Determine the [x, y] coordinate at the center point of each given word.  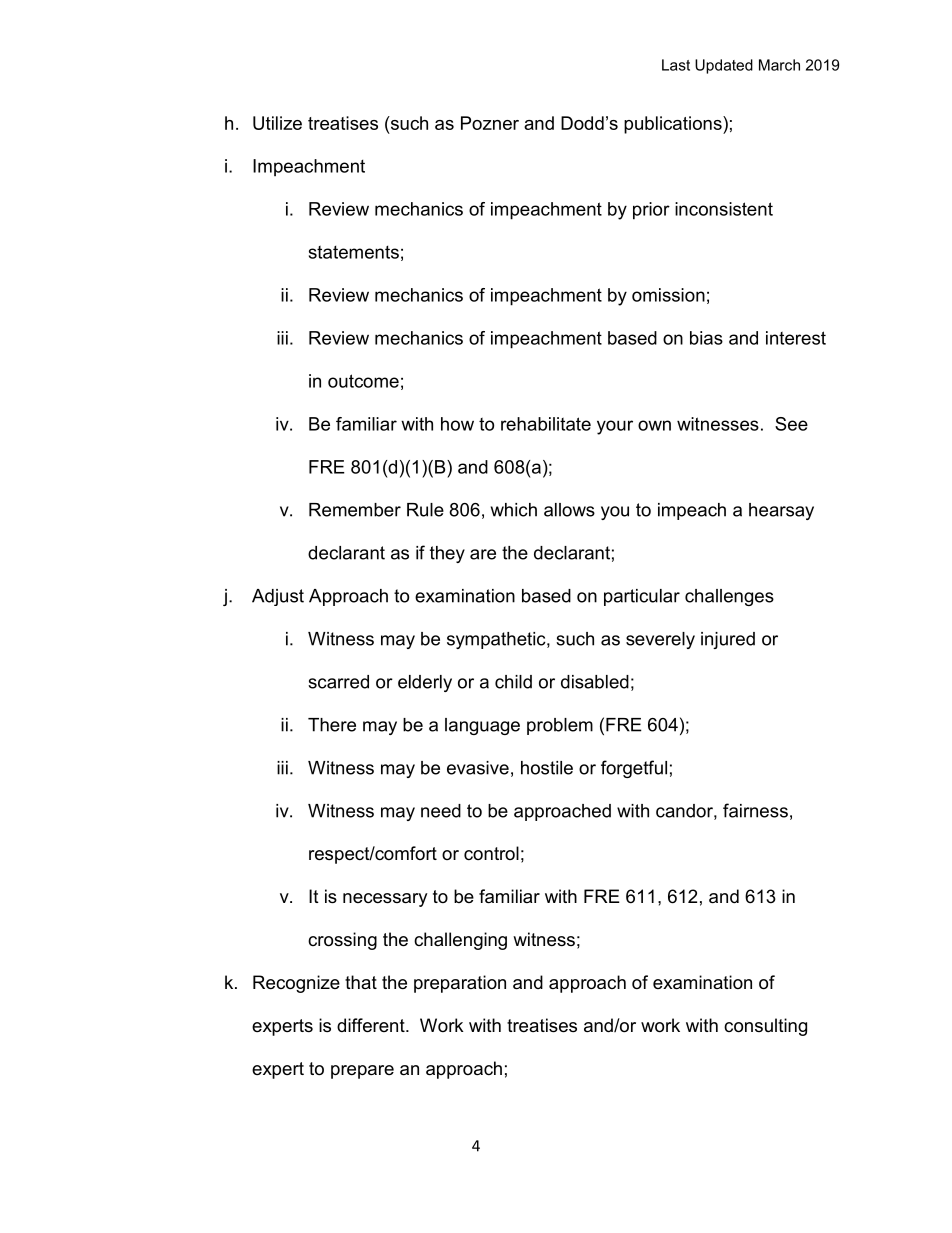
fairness [755, 810]
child [513, 682]
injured [728, 640]
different [372, 1025]
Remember [355, 510]
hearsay [781, 511]
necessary [385, 900]
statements [354, 252]
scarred [338, 682]
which [514, 510]
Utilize [277, 123]
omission [668, 295]
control [491, 853]
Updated [724, 66]
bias [706, 338]
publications [674, 125]
